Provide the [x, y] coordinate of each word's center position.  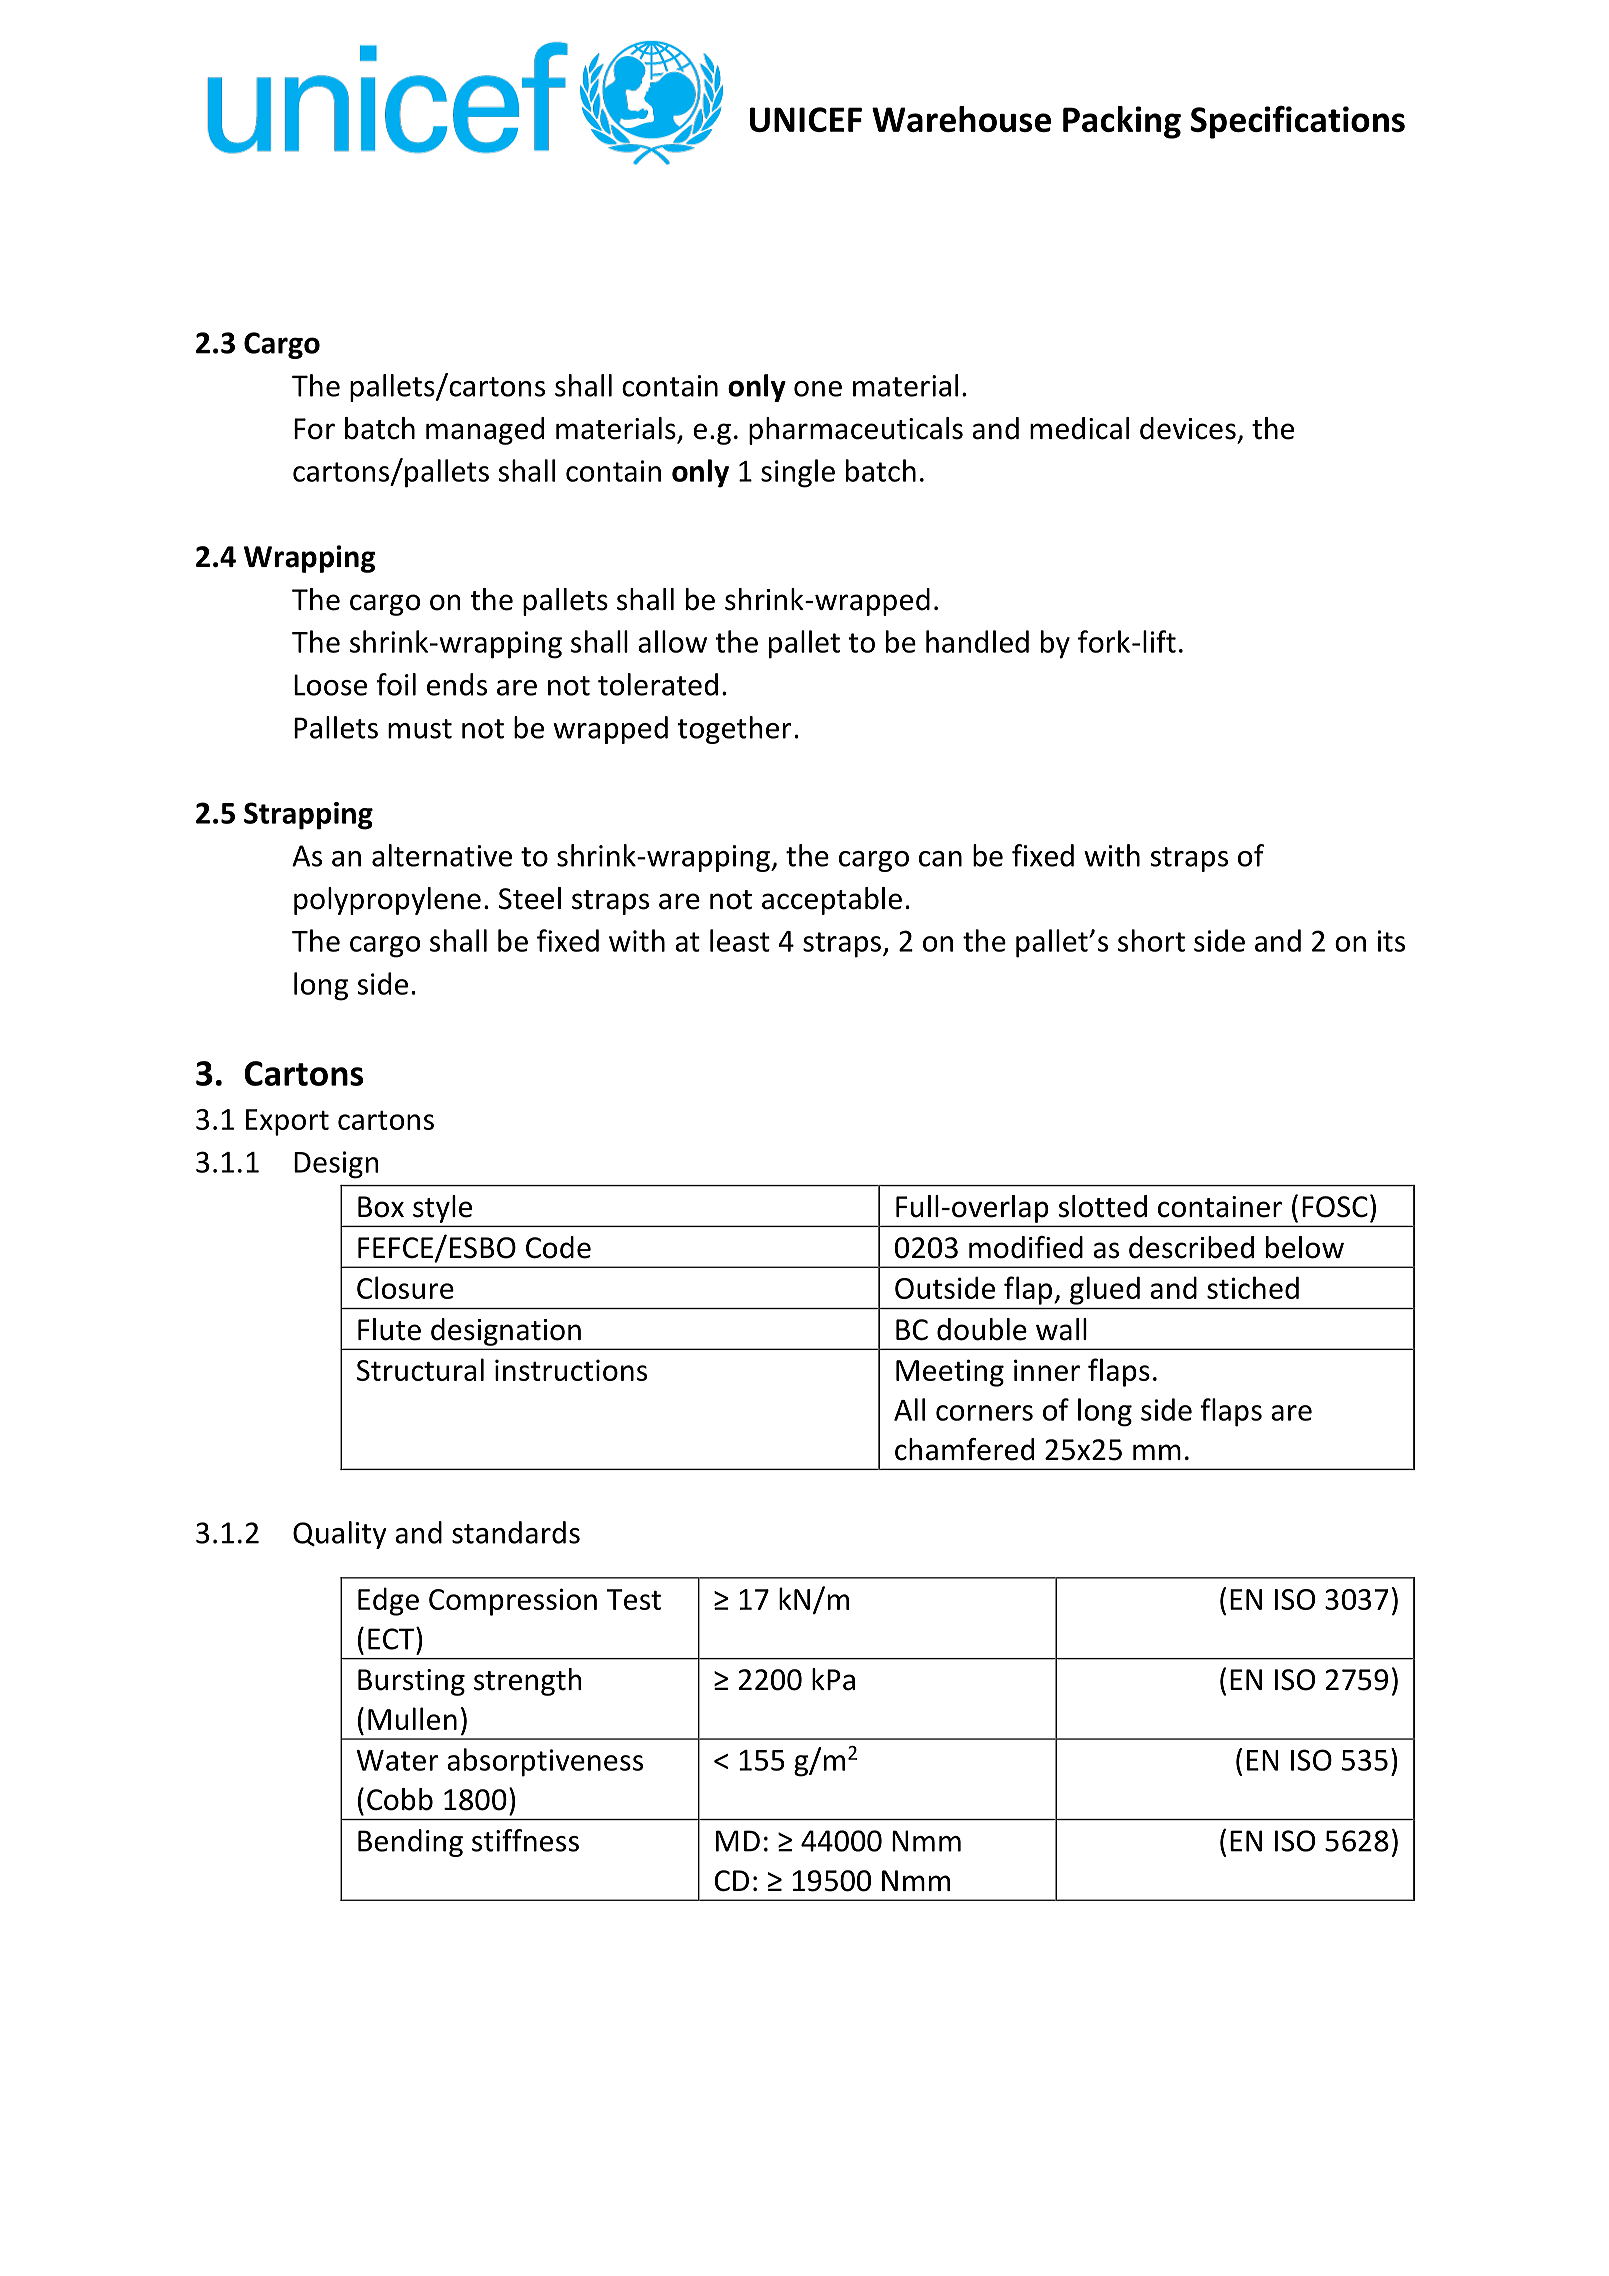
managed [485, 431]
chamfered [964, 1449]
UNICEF [806, 119]
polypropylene [387, 901]
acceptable [832, 901]
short [1151, 940]
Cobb [400, 1799]
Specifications [1298, 122]
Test [634, 1599]
